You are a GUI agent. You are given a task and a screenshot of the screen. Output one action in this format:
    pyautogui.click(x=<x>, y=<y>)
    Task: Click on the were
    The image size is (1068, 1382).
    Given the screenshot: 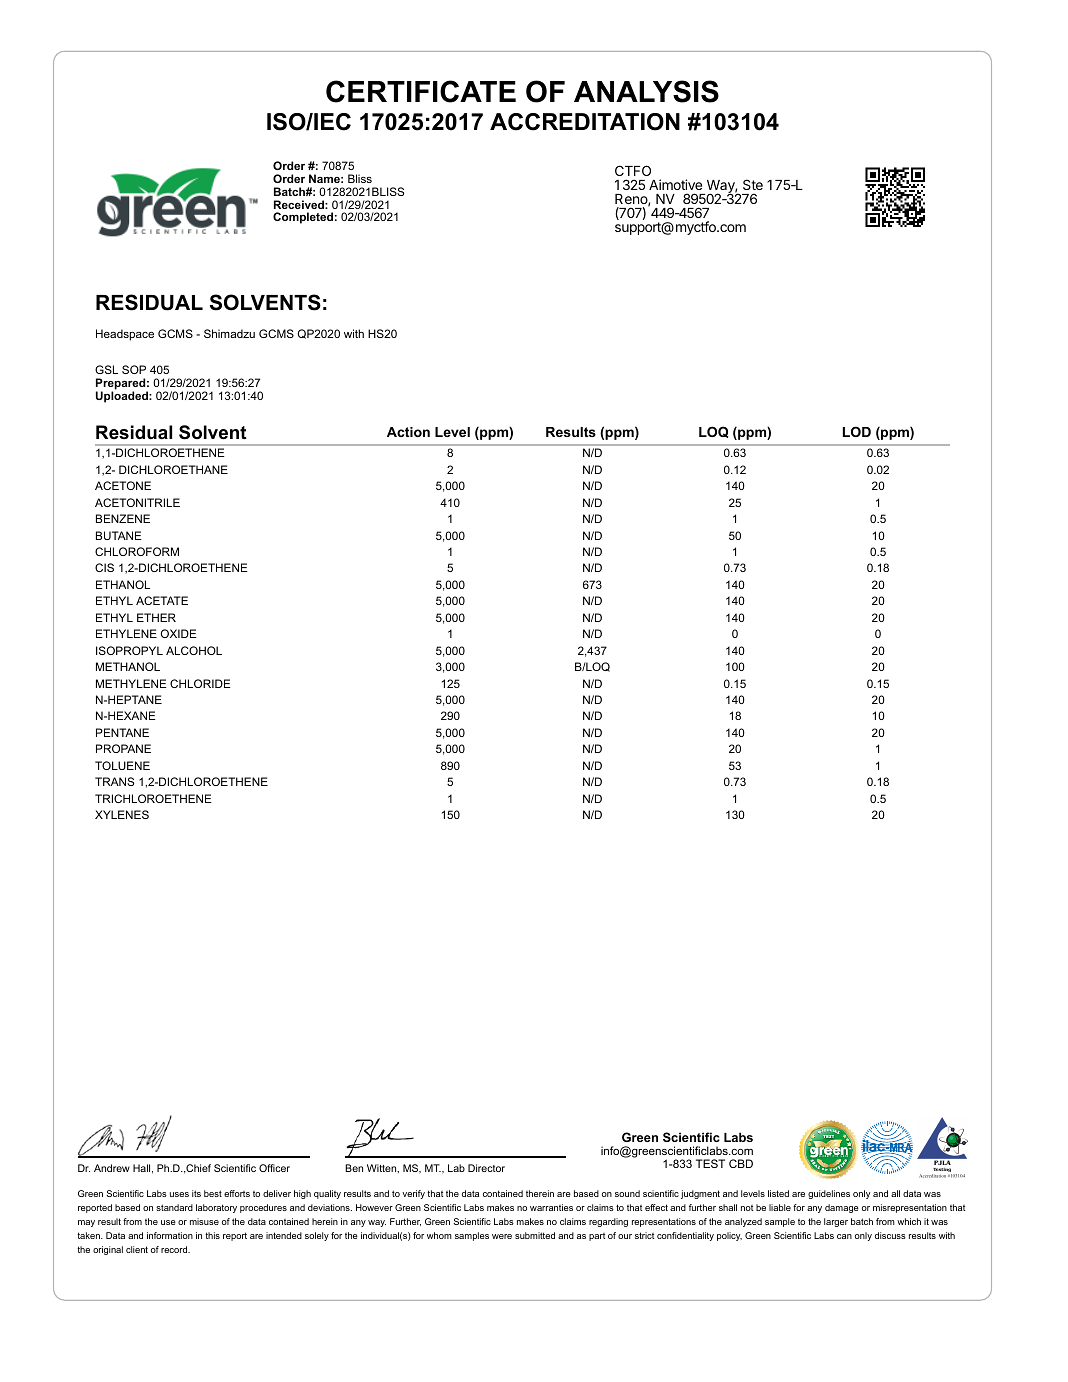 What is the action you would take?
    pyautogui.click(x=502, y=1236)
